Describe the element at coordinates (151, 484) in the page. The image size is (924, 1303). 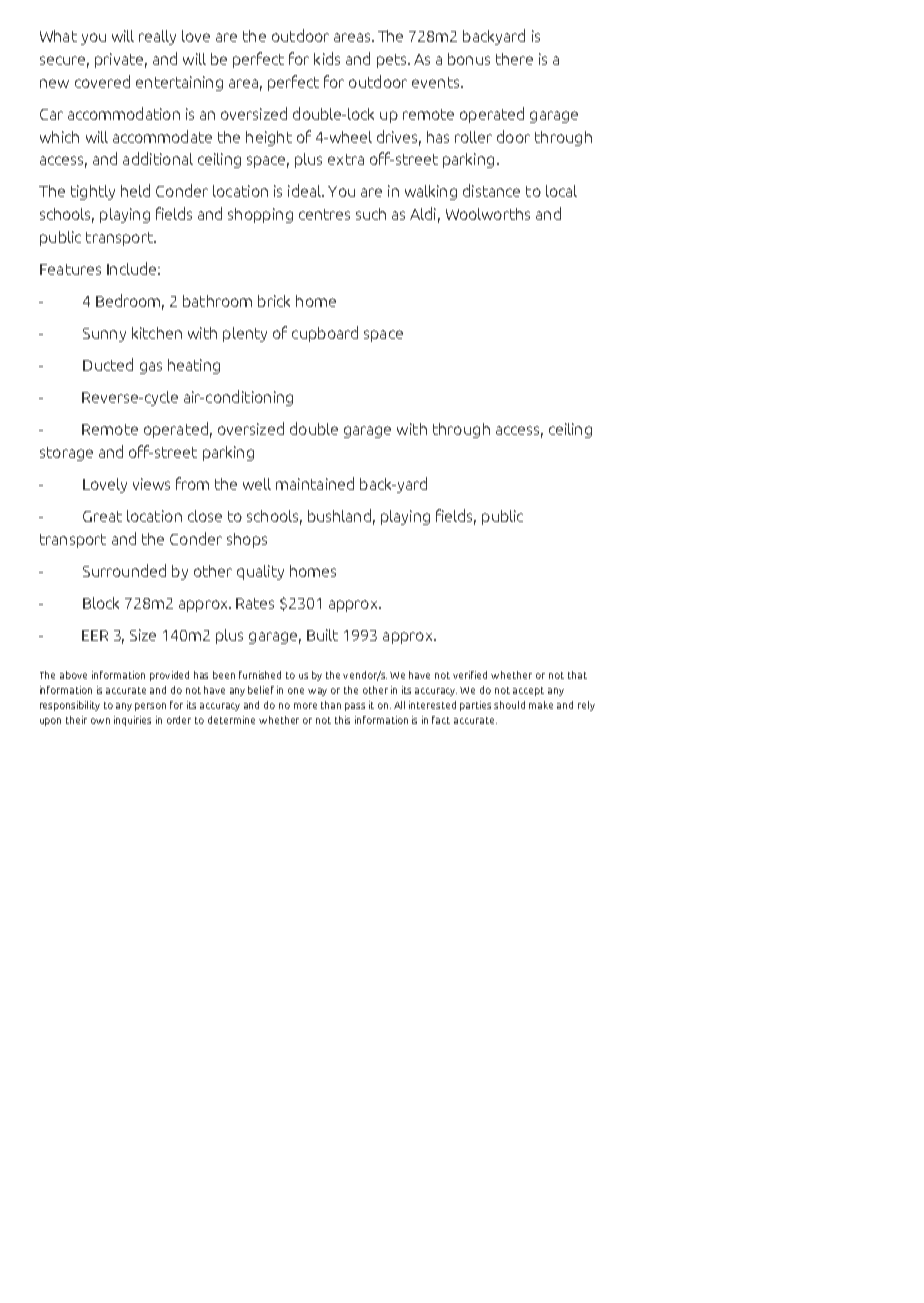
I see `views` at that location.
